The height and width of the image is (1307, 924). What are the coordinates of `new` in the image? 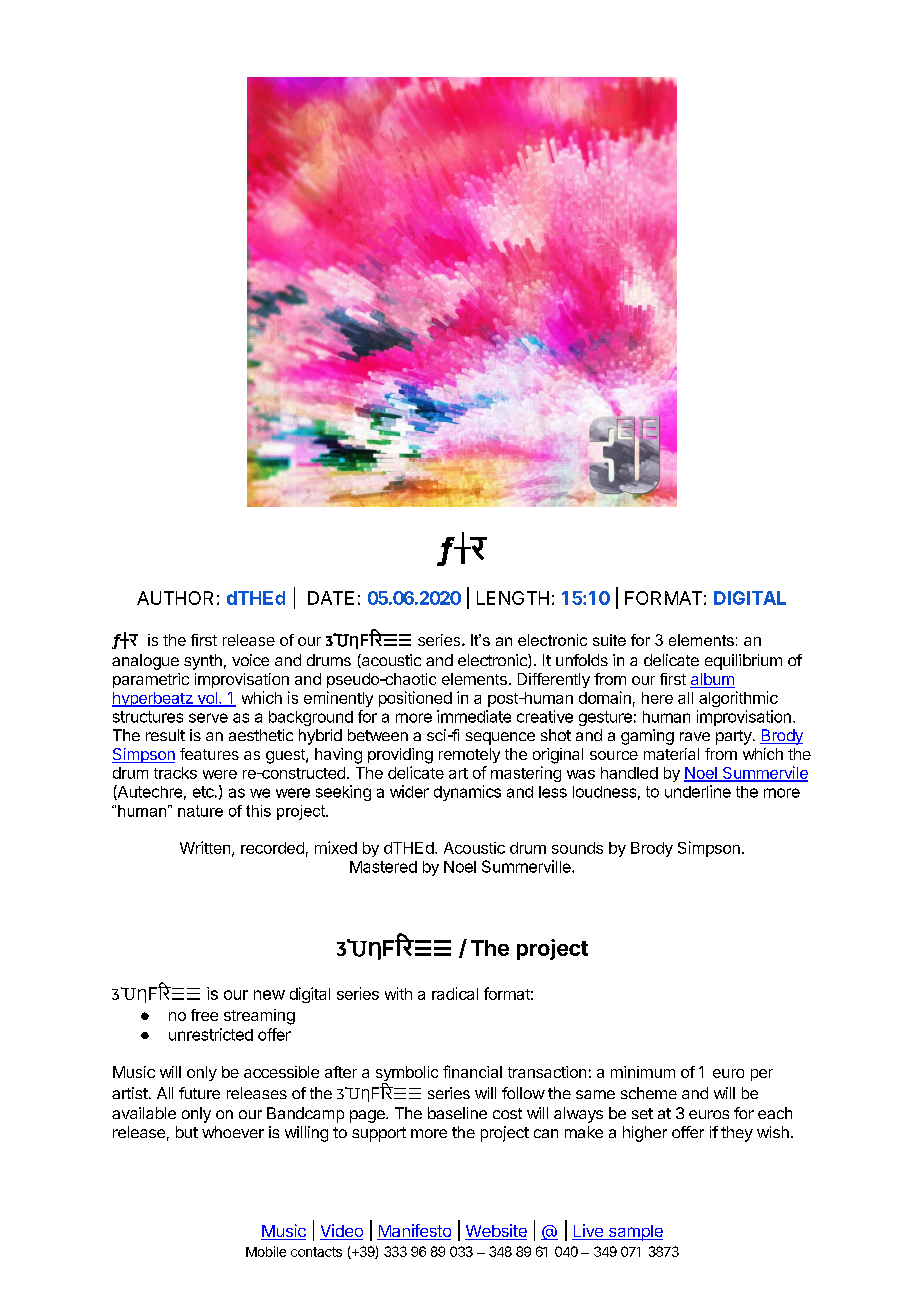 It's located at (269, 995).
